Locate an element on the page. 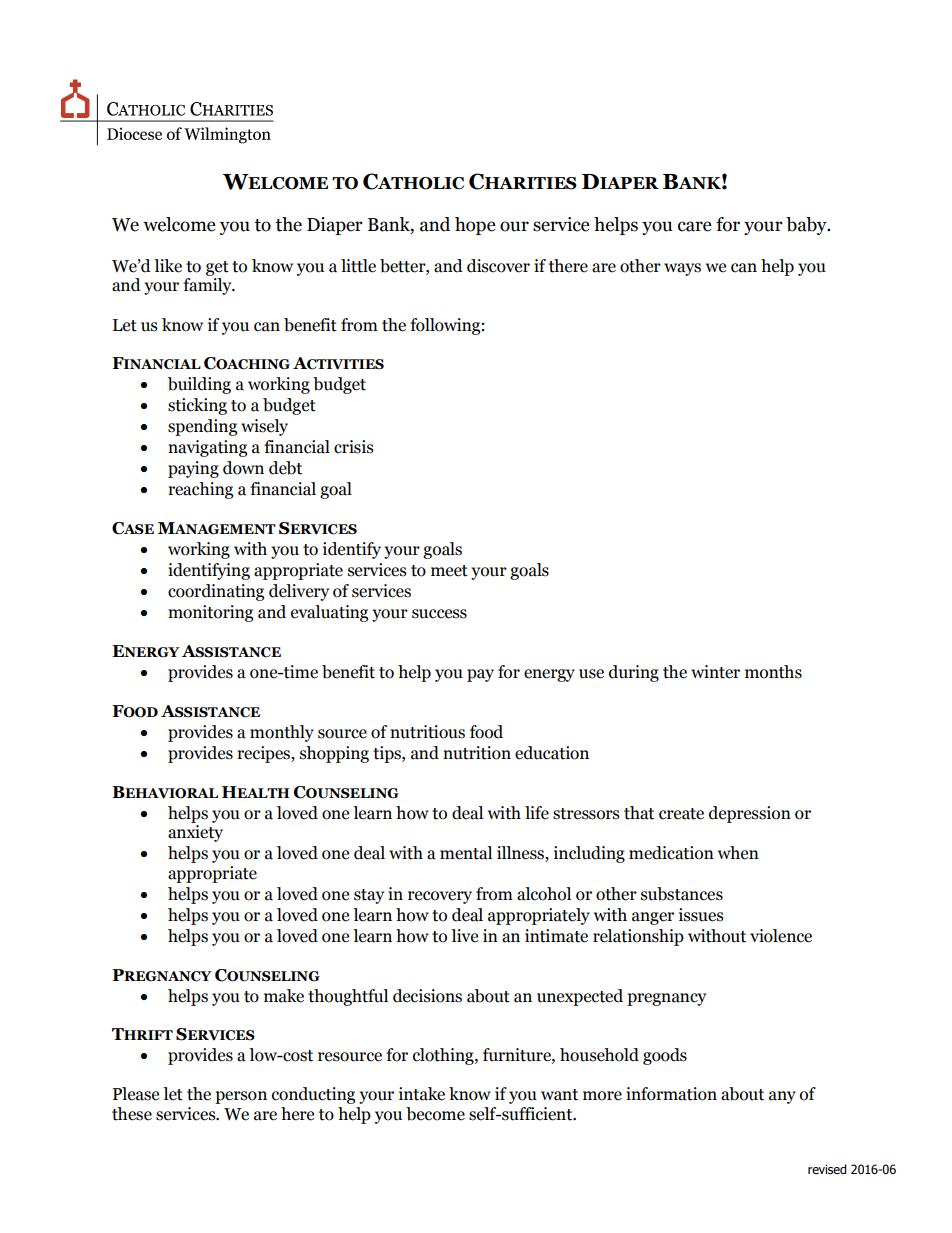 The image size is (952, 1233). monthly is located at coordinates (282, 733).
